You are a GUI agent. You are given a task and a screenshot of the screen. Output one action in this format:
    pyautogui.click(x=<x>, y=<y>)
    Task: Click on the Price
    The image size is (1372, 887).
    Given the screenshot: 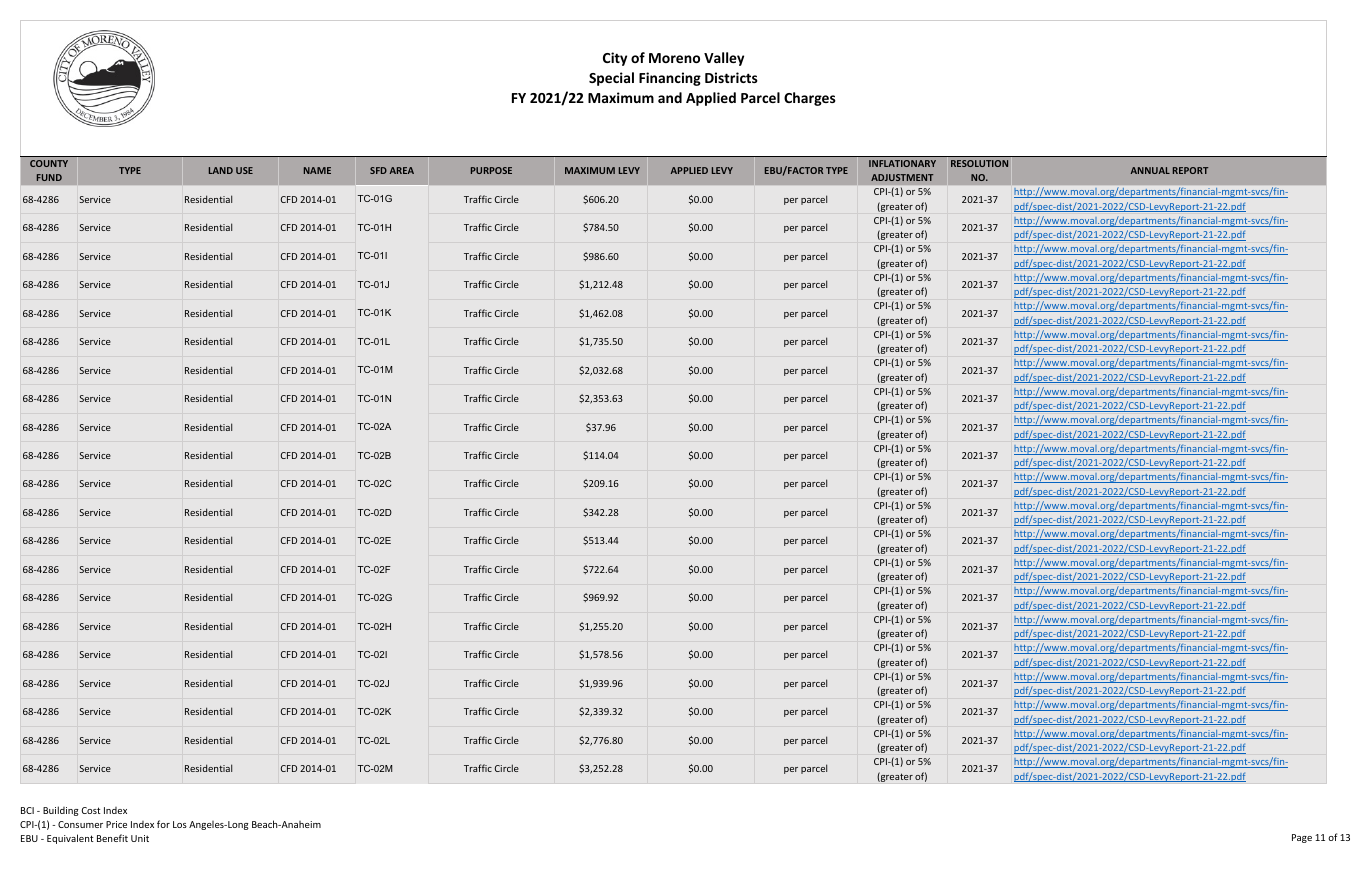 What is the action you would take?
    pyautogui.click(x=116, y=824)
